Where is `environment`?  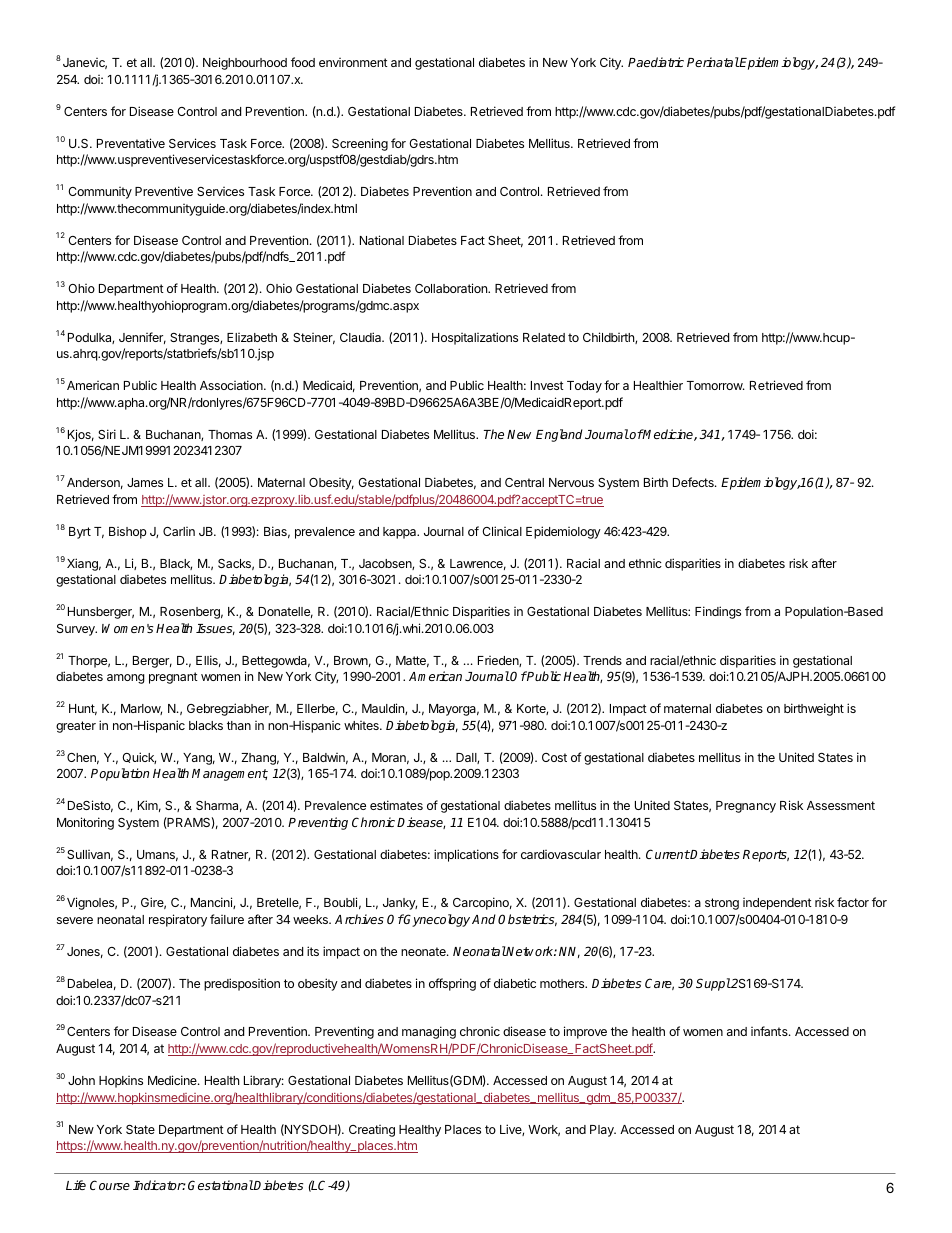
environment is located at coordinates (353, 62).
